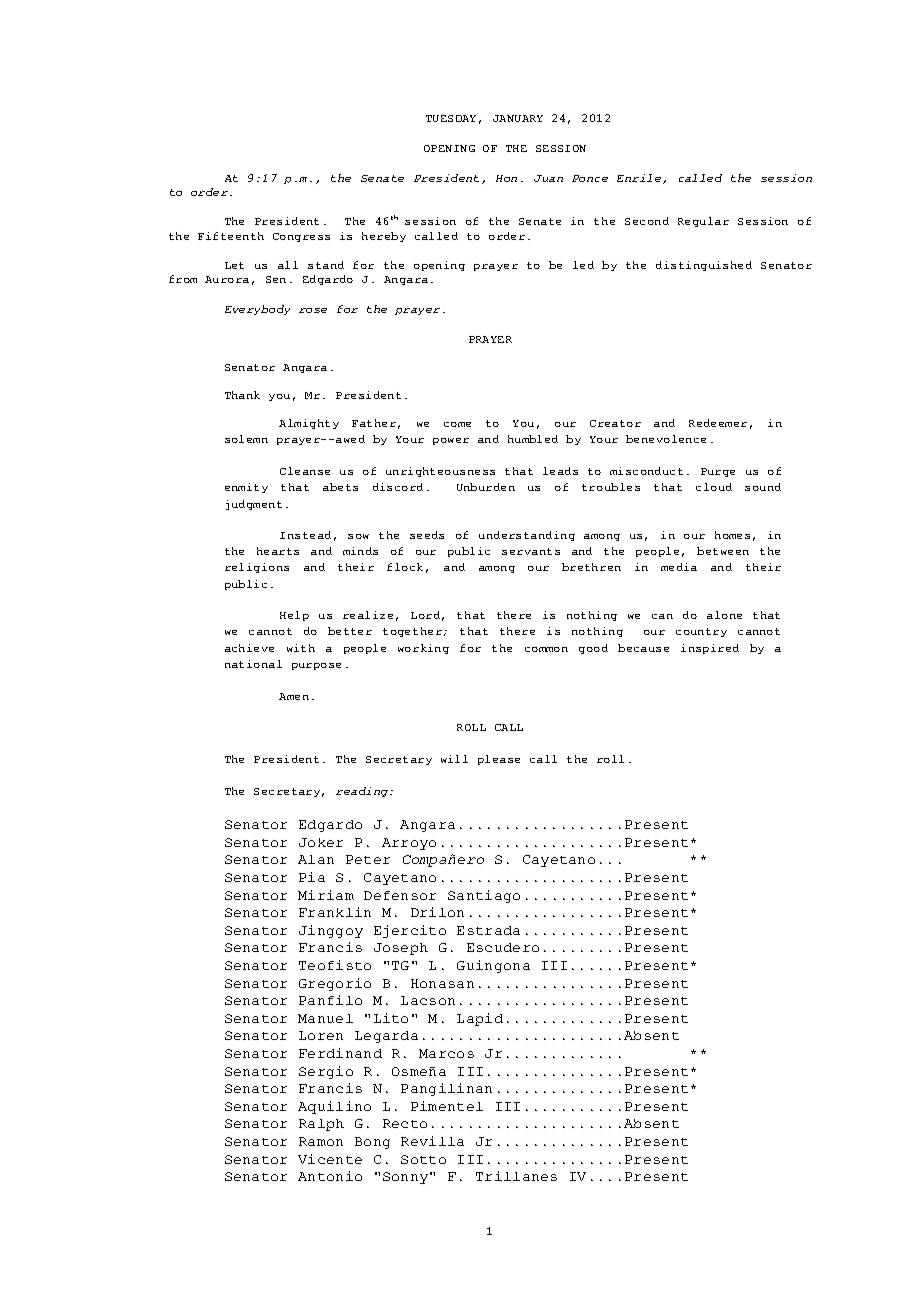  What do you see at coordinates (714, 487) in the screenshot?
I see `cloud` at bounding box center [714, 487].
